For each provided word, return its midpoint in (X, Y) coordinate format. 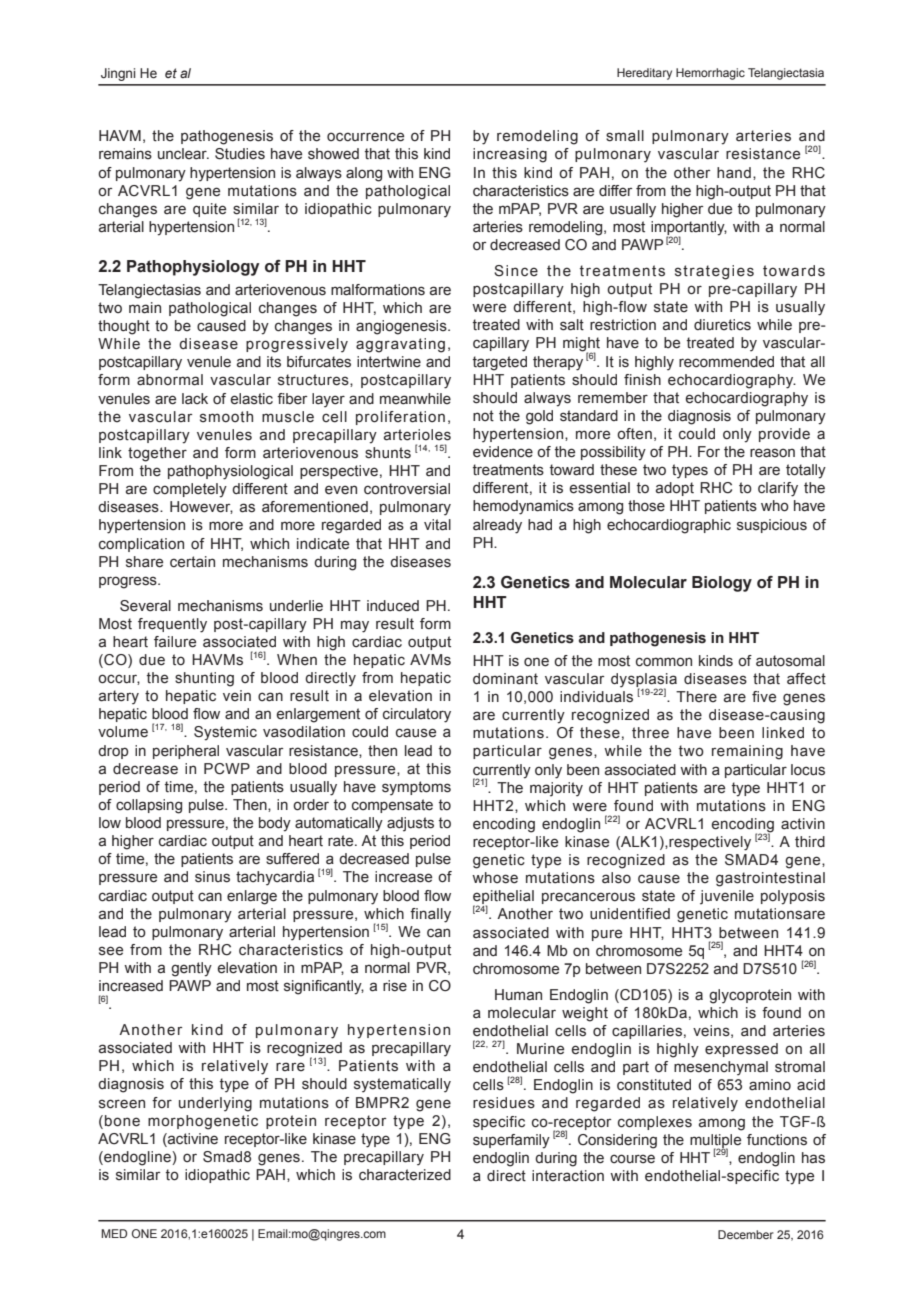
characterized (405, 1175)
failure (175, 642)
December (746, 1234)
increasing (510, 155)
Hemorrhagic (710, 74)
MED (114, 1233)
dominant (505, 679)
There (696, 696)
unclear (183, 154)
